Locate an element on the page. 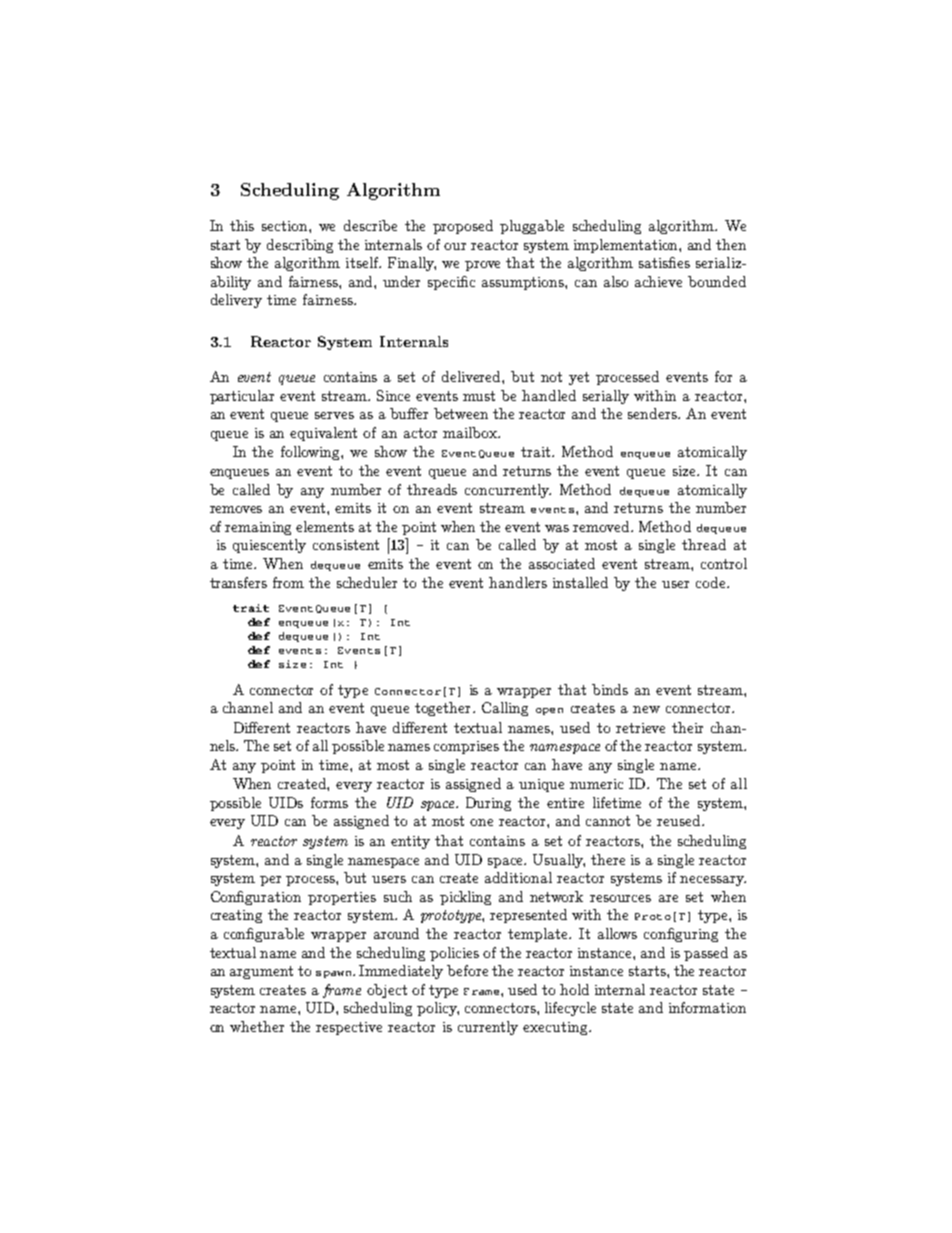  prove is located at coordinates (482, 266).
